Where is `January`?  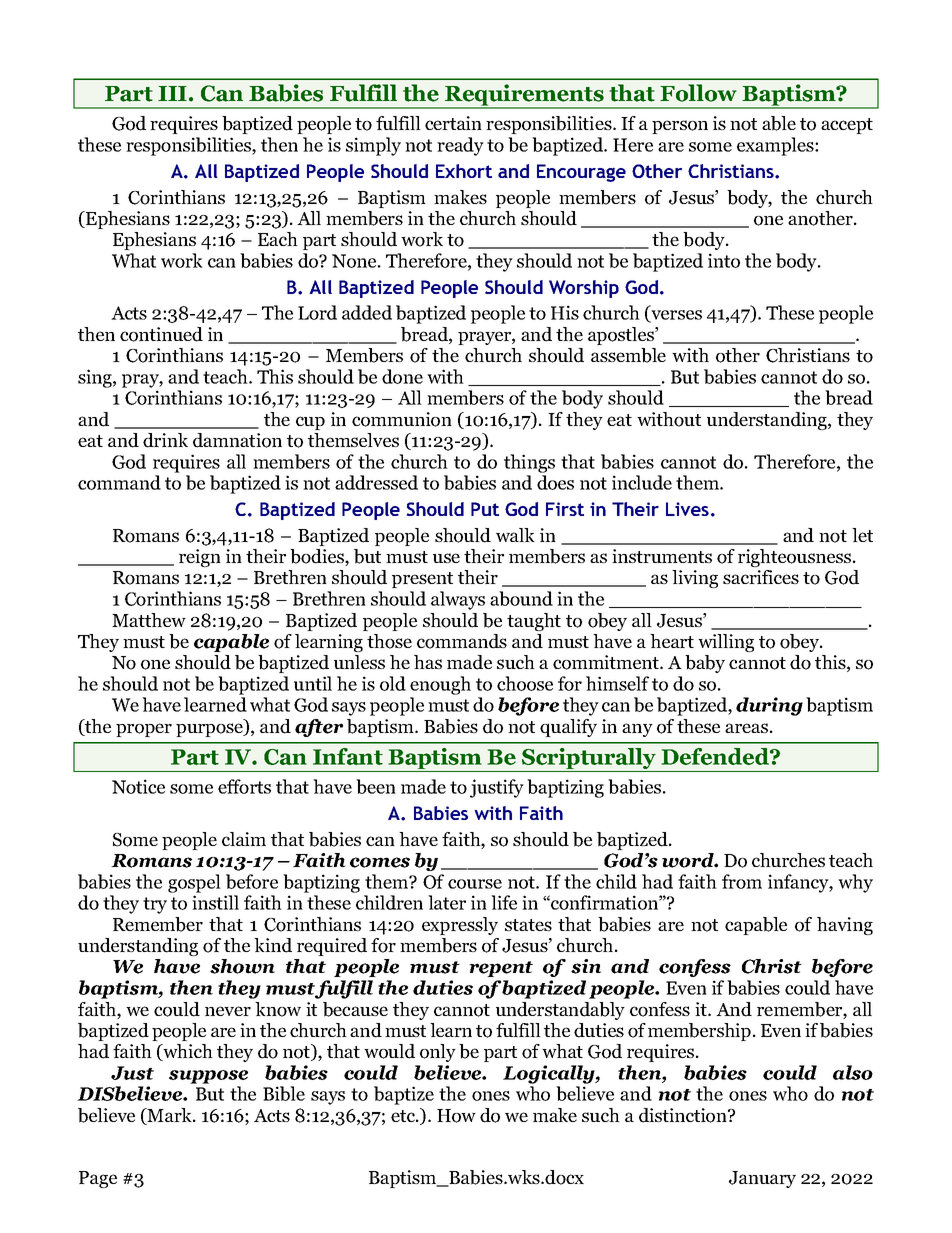 January is located at coordinates (762, 1179).
